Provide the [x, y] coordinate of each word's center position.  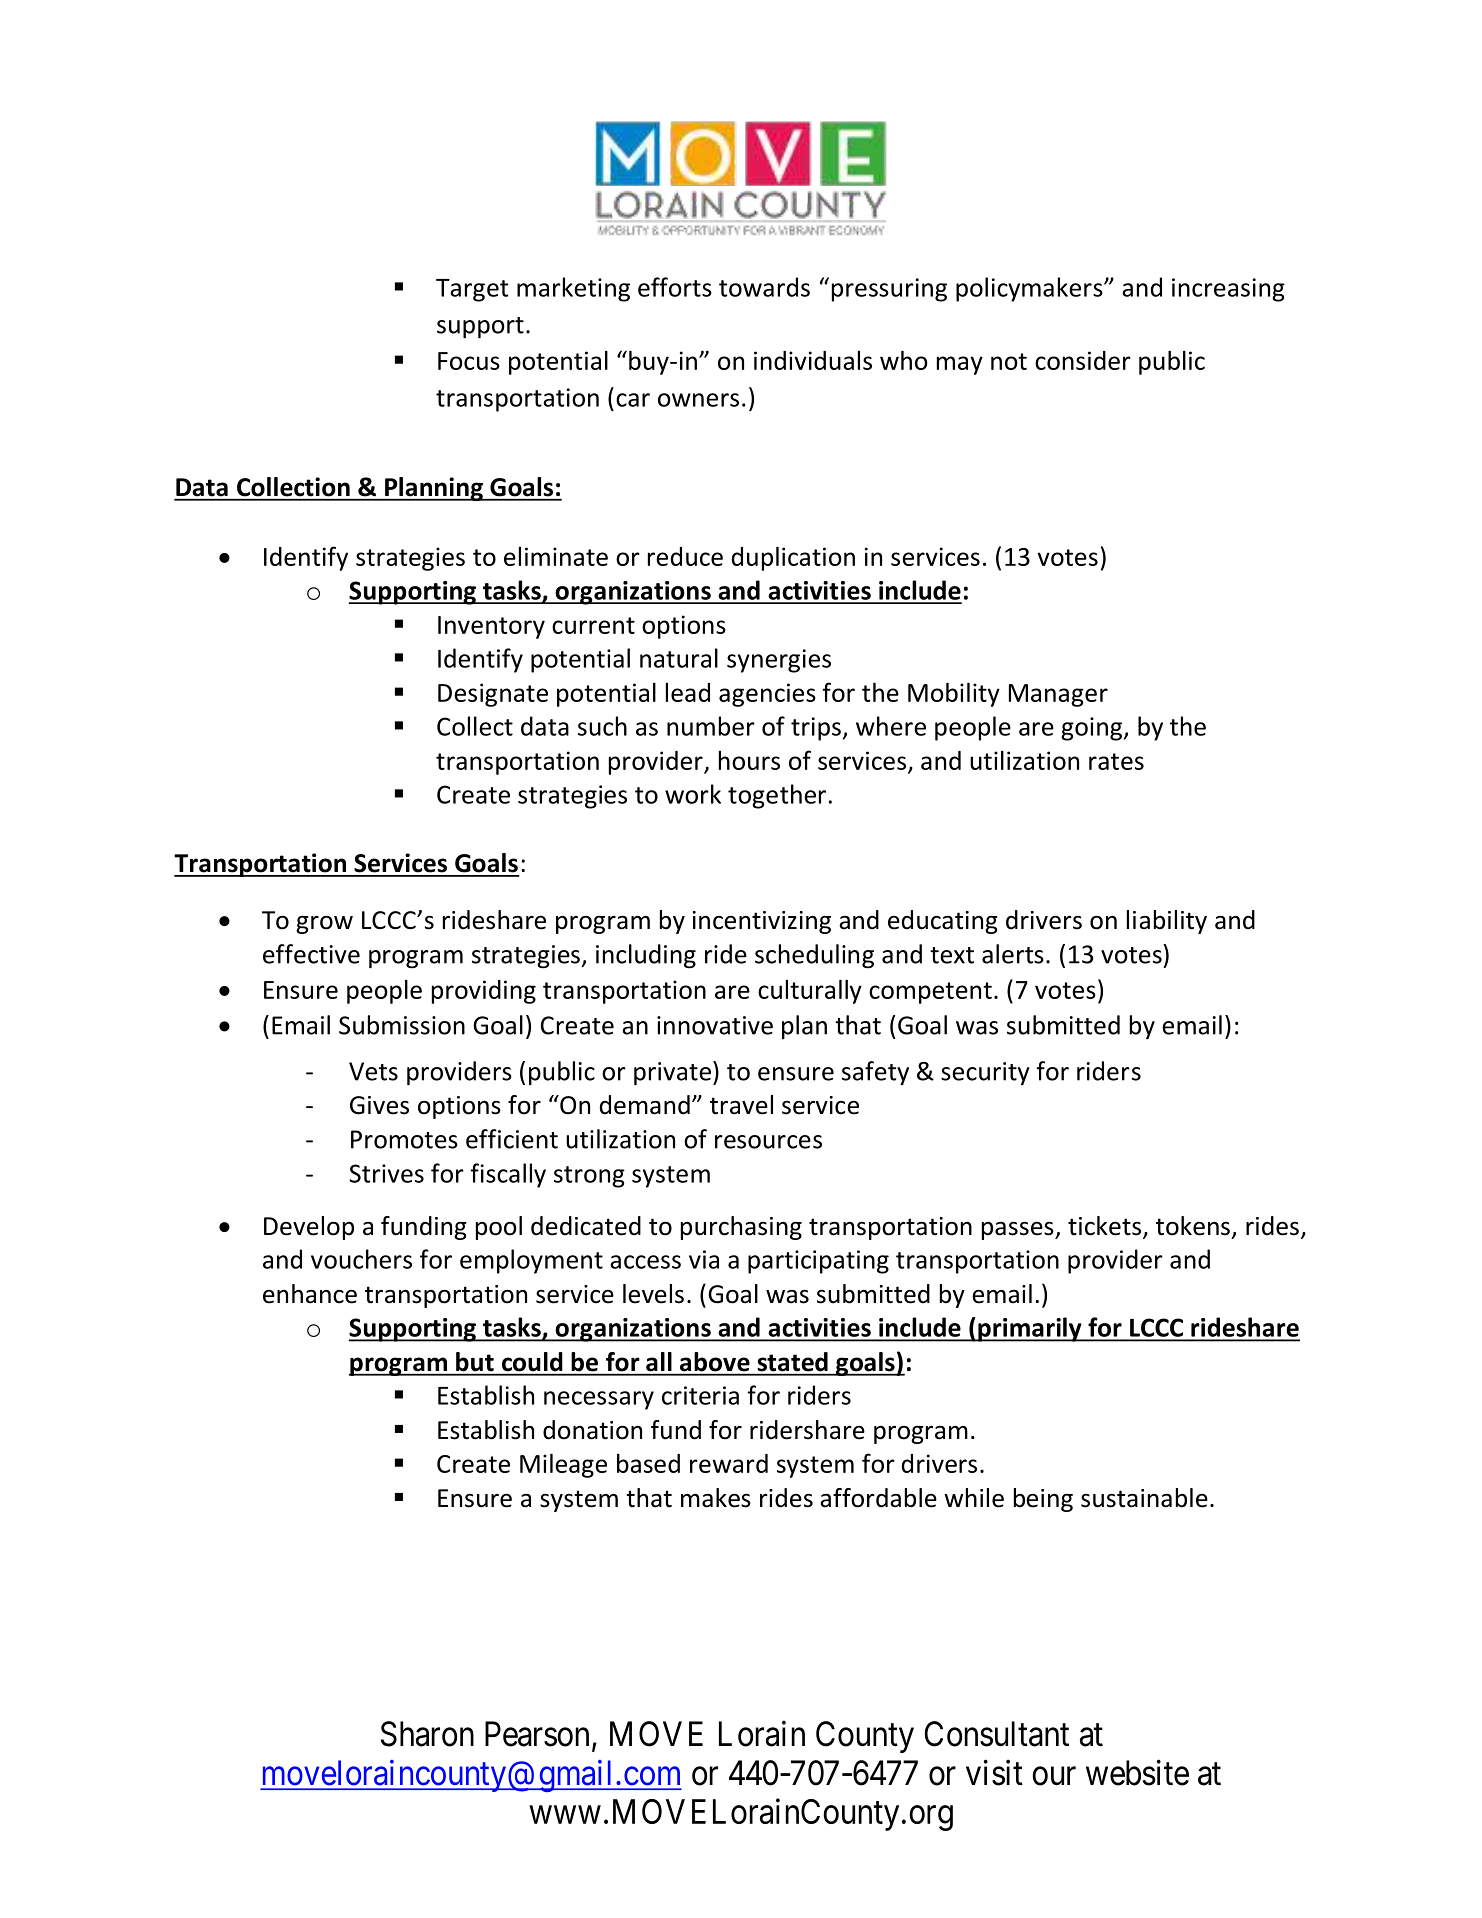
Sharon [427, 1734]
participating [818, 1262]
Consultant [996, 1734]
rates [1116, 761]
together [777, 796]
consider [1083, 360]
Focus [469, 361]
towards [764, 287]
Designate [493, 695]
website [1137, 1772]
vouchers [361, 1259]
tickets [1106, 1227]
